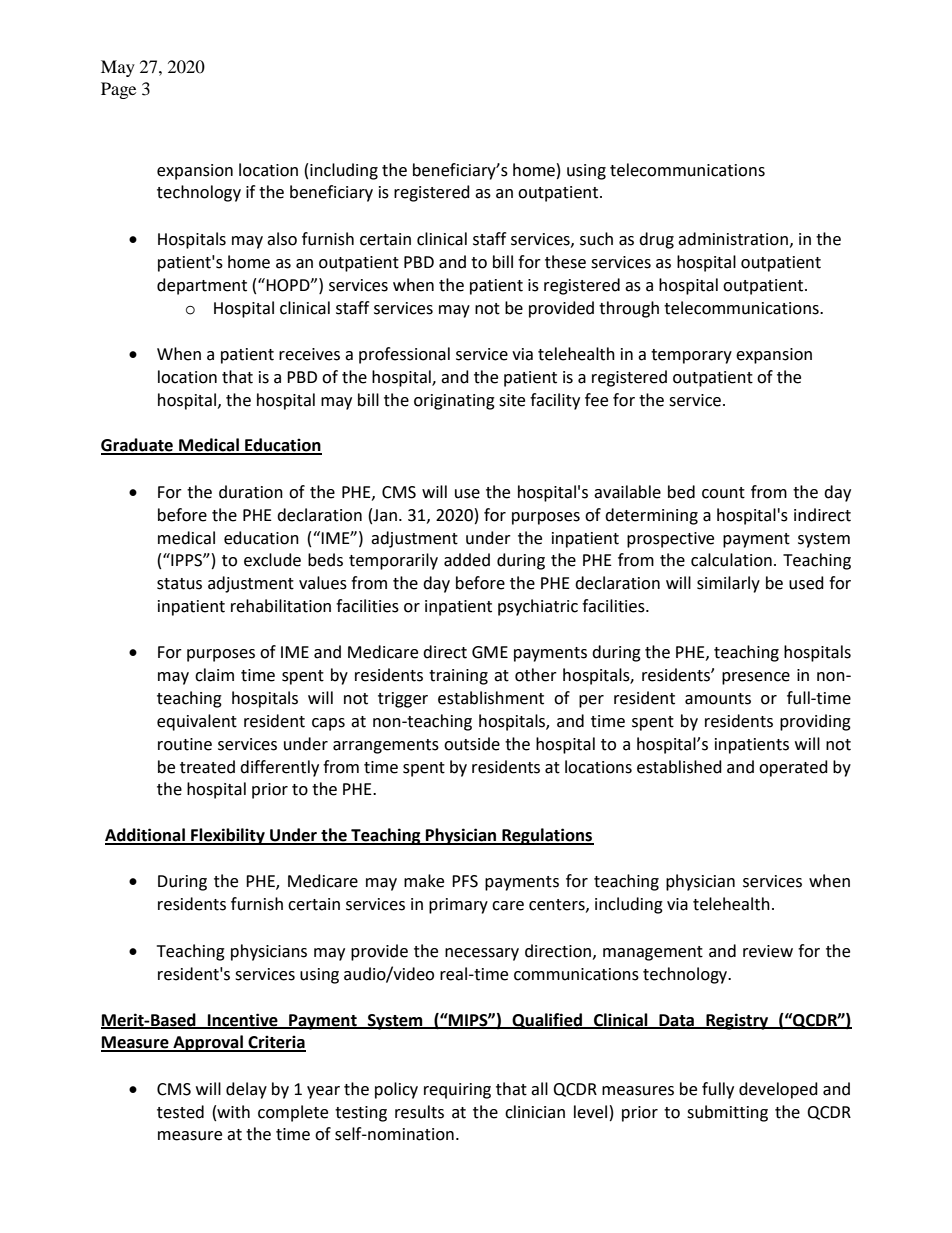  Describe the element at coordinates (118, 90) in the document. I see `Page` at that location.
